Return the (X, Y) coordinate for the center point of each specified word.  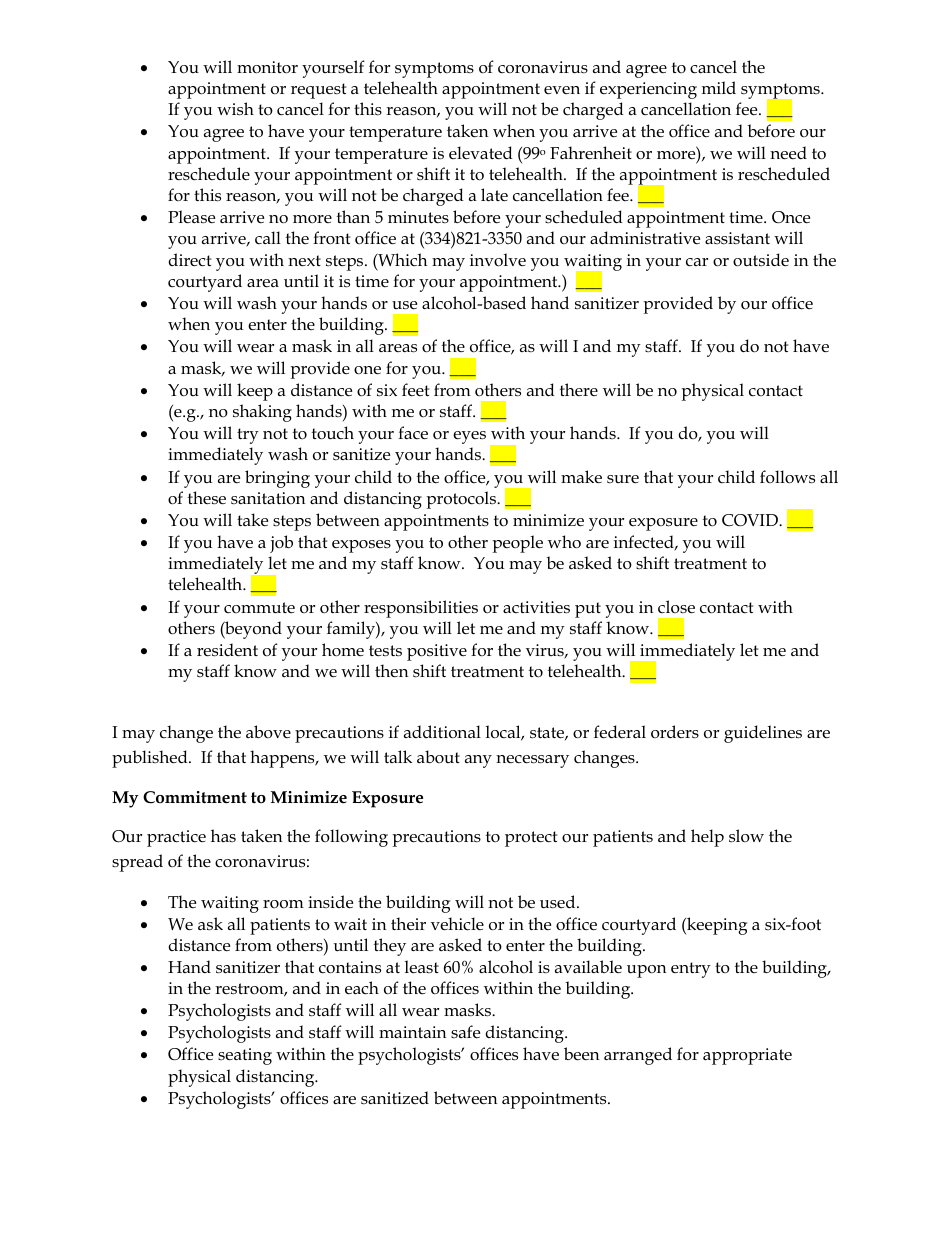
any (478, 761)
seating (245, 1056)
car (697, 262)
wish (235, 109)
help (707, 838)
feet (415, 390)
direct (189, 260)
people (518, 544)
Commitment (195, 797)
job (281, 544)
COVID (751, 520)
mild (719, 87)
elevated (481, 153)
